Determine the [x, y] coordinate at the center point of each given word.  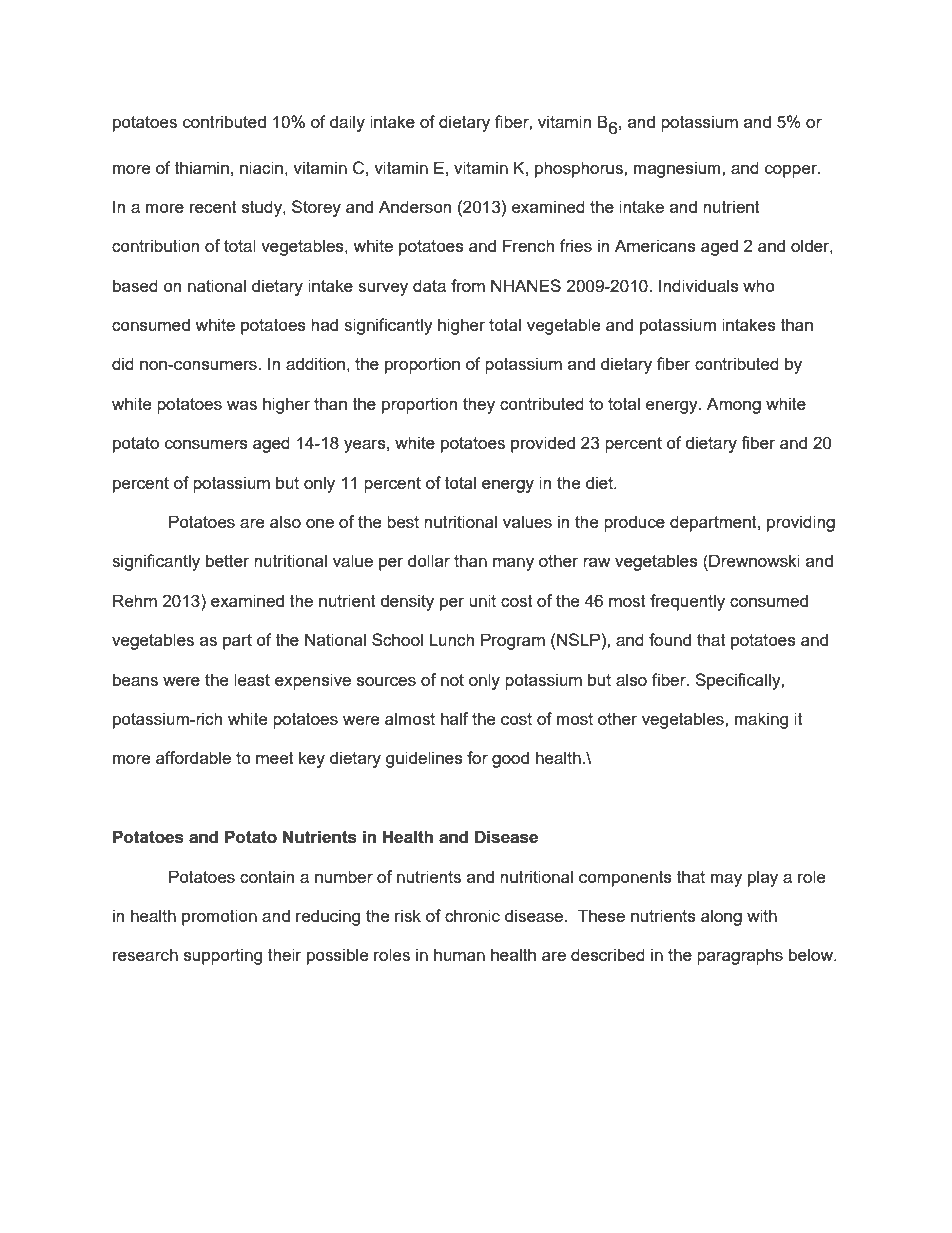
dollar [429, 560]
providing [801, 523]
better [227, 560]
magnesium [678, 169]
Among [734, 405]
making [761, 720]
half [454, 718]
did [123, 363]
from [468, 285]
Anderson [415, 206]
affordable [193, 757]
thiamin [202, 167]
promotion [219, 917]
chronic [472, 915]
